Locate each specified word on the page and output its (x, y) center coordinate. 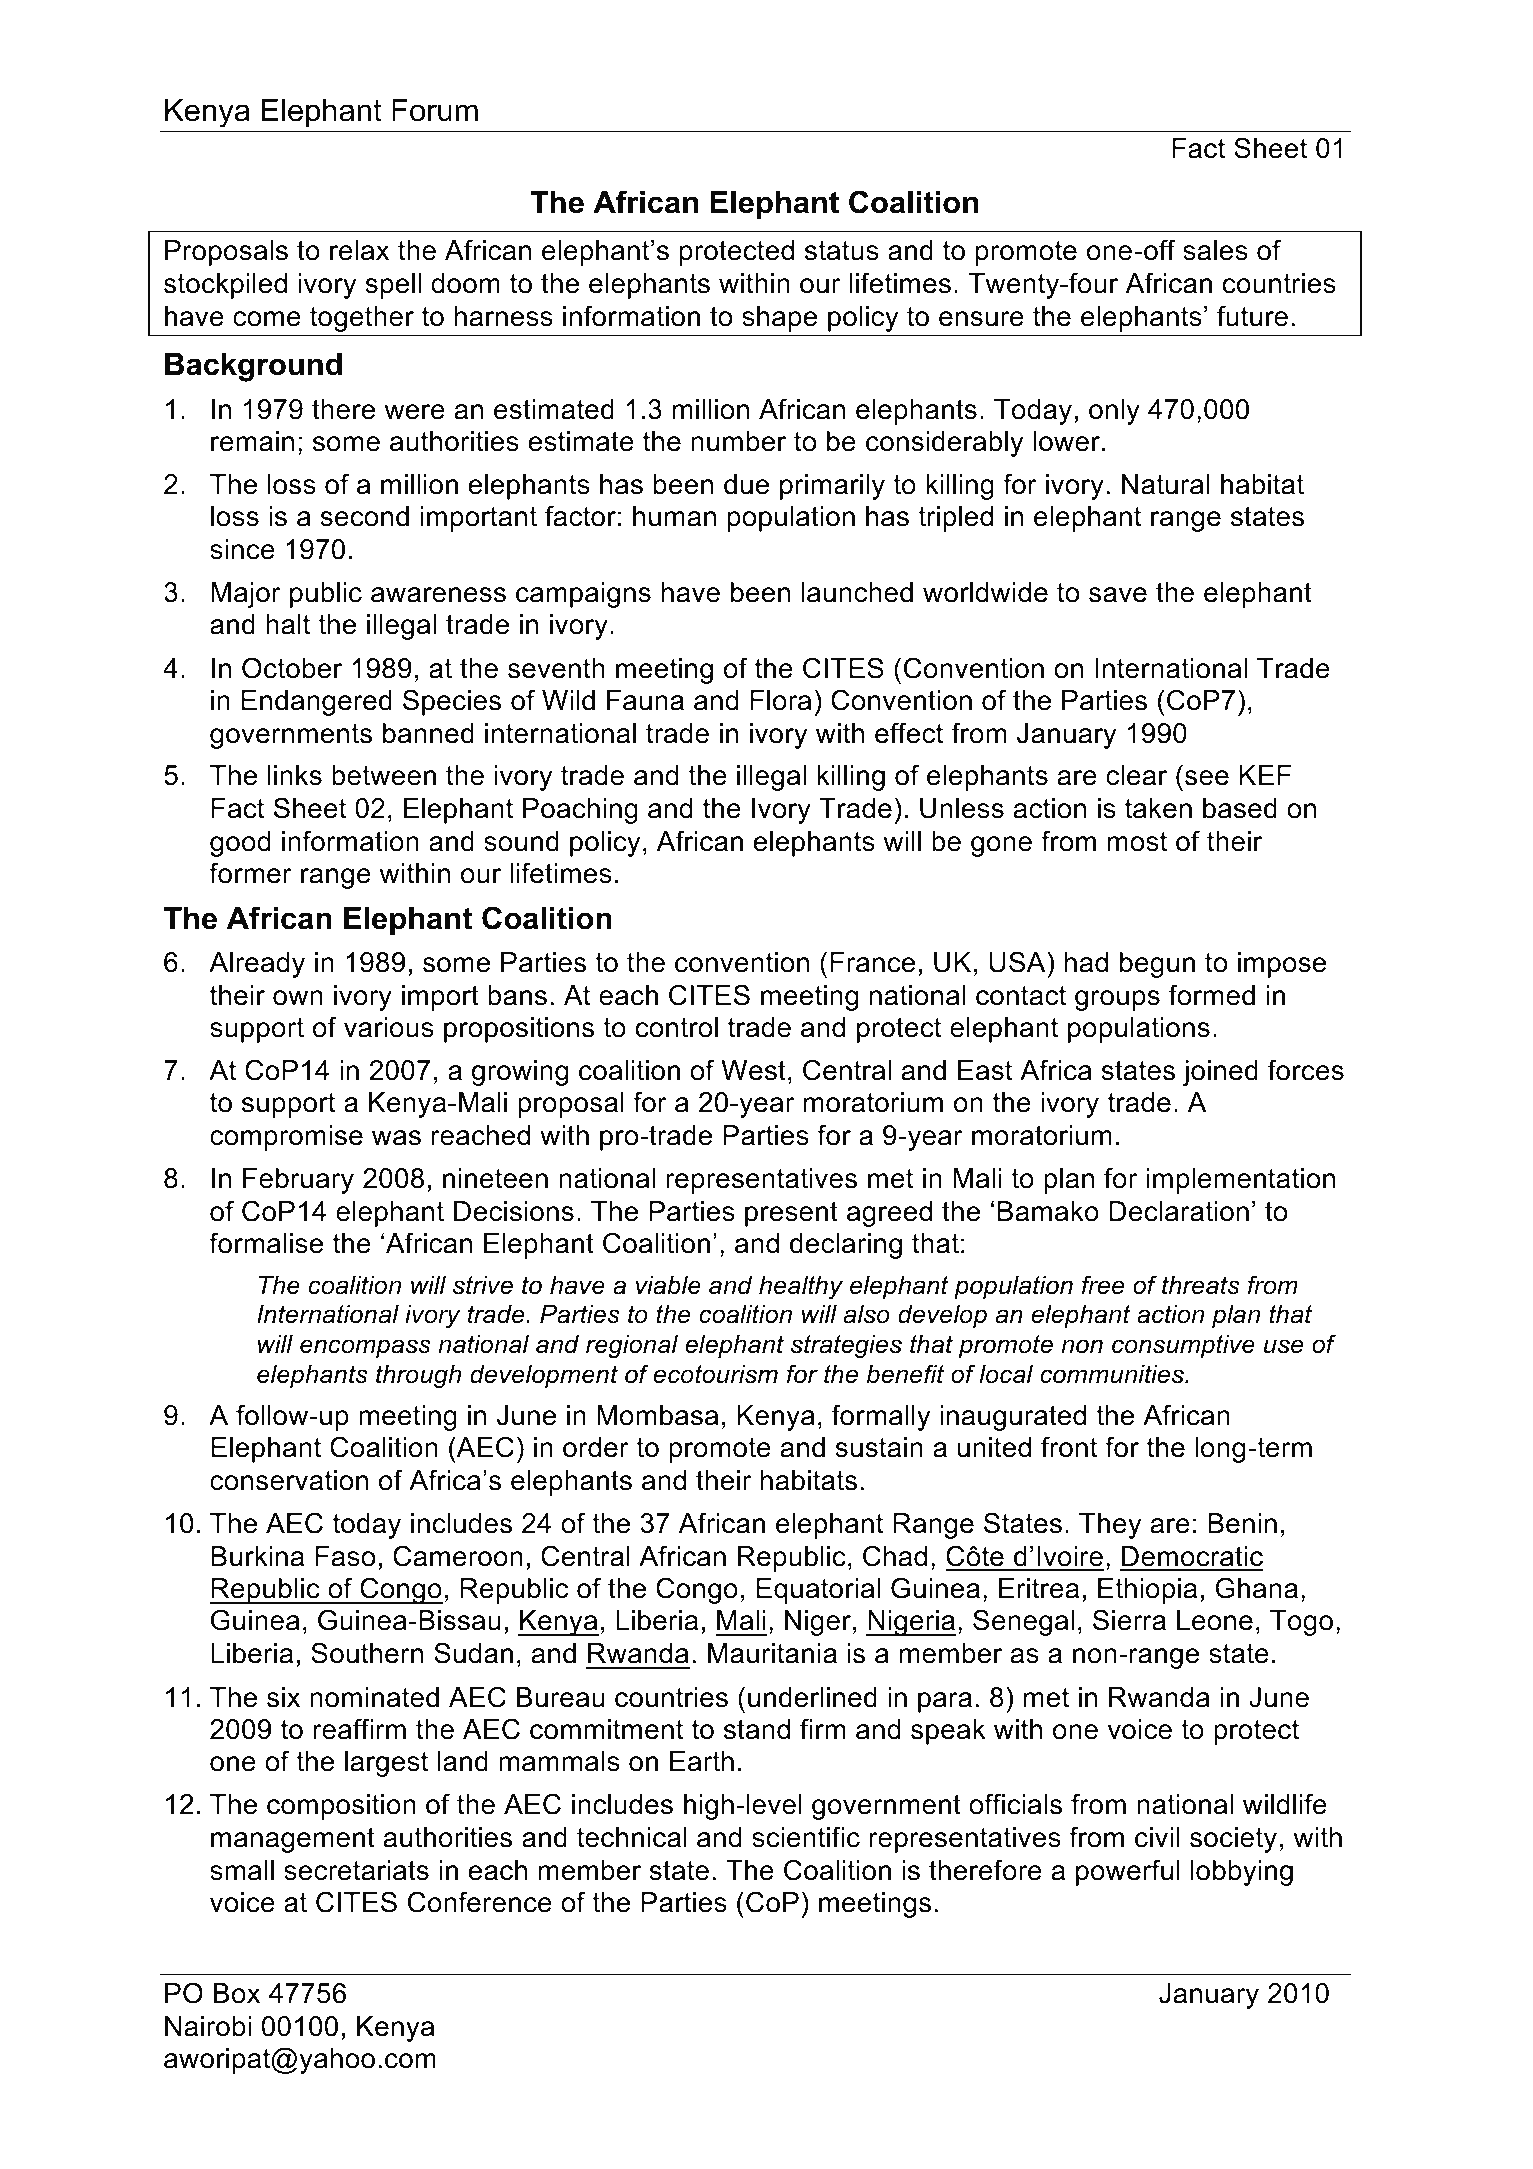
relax (359, 250)
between (384, 775)
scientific (806, 1837)
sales (1215, 250)
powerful (1128, 1872)
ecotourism (716, 1374)
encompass (365, 1348)
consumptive (1183, 1346)
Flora (780, 700)
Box (237, 1993)
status (842, 251)
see (1207, 778)
